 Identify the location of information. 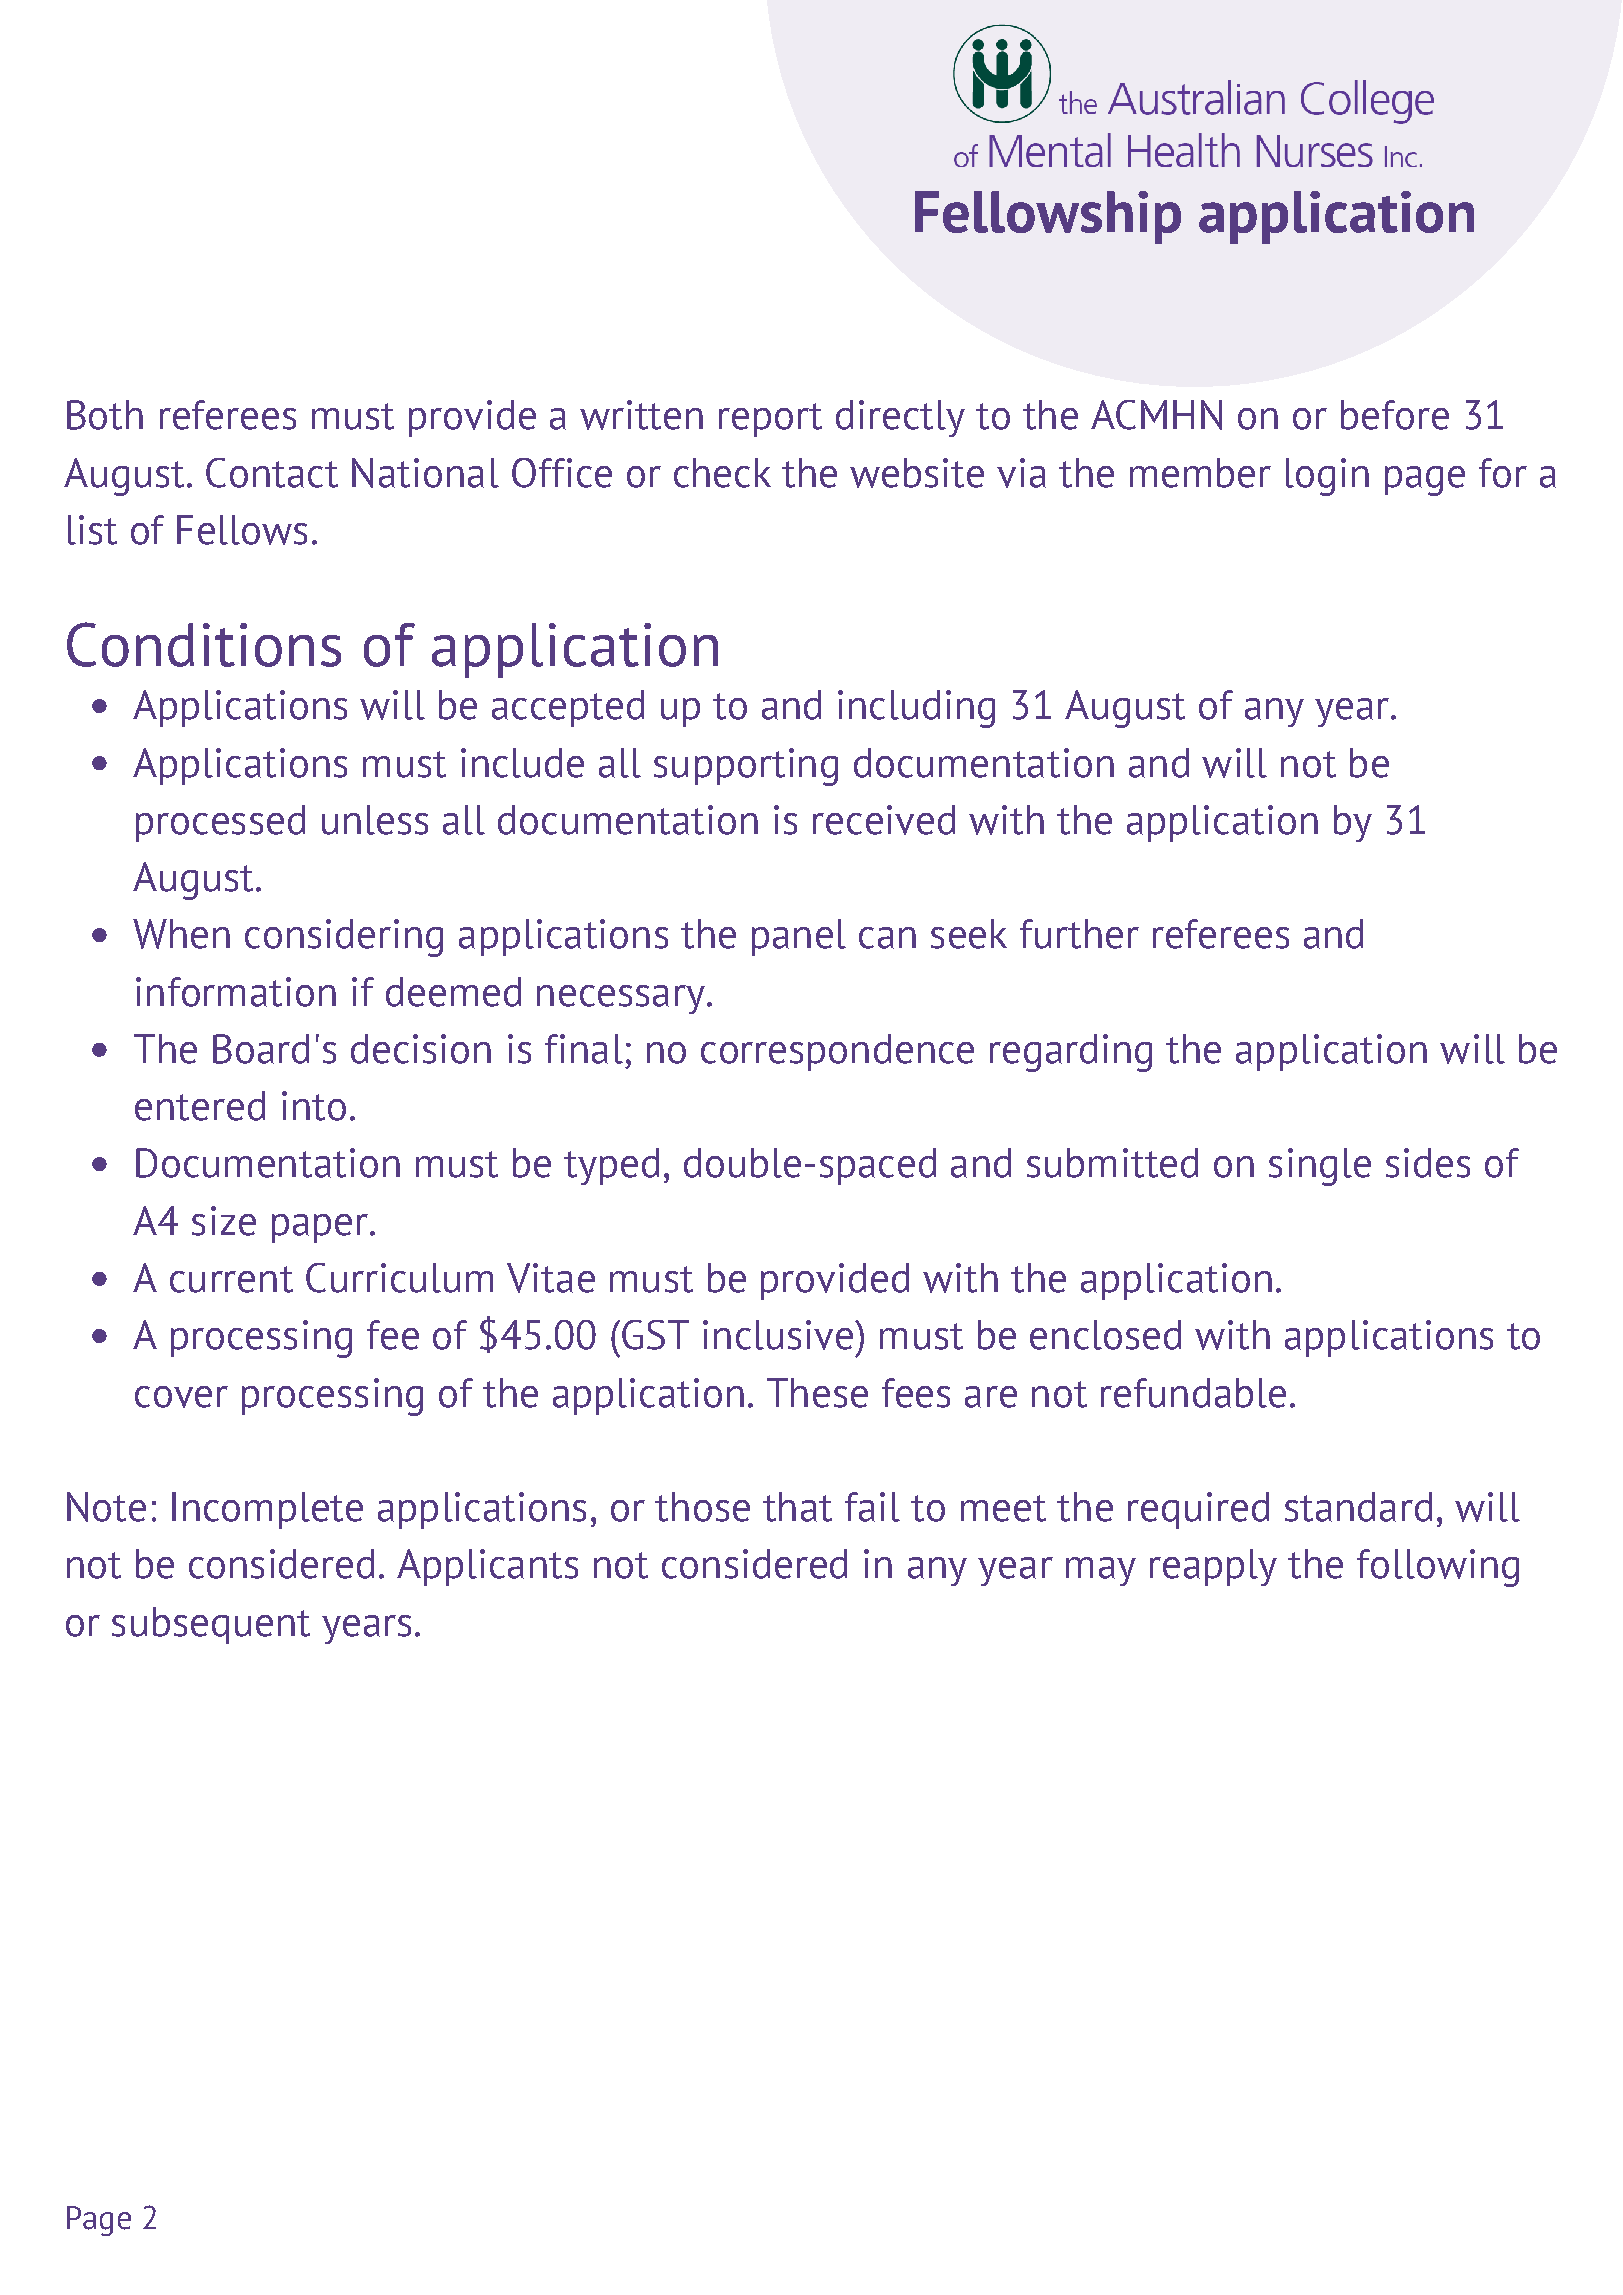
(236, 992).
